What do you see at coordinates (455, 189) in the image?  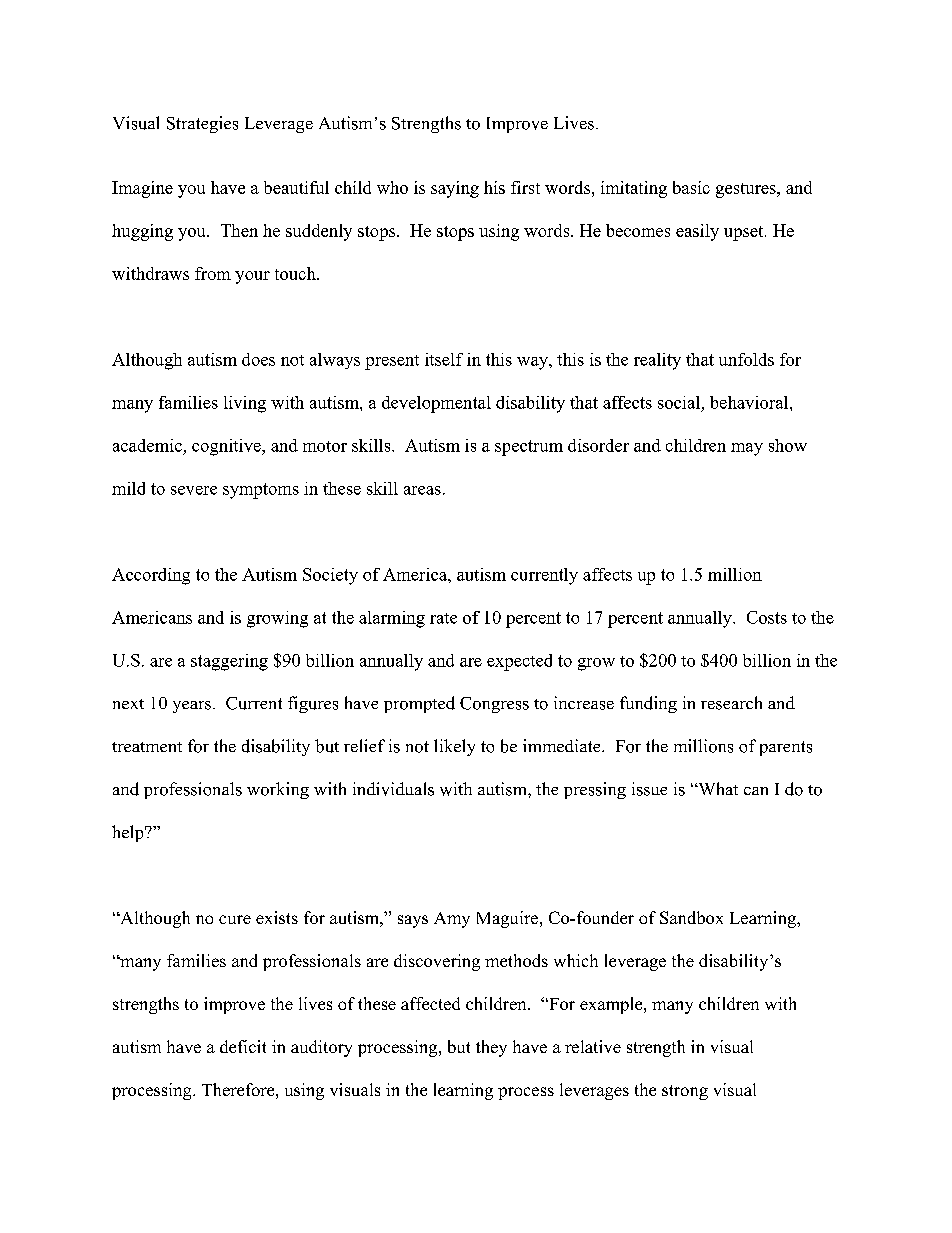 I see `saying` at bounding box center [455, 189].
